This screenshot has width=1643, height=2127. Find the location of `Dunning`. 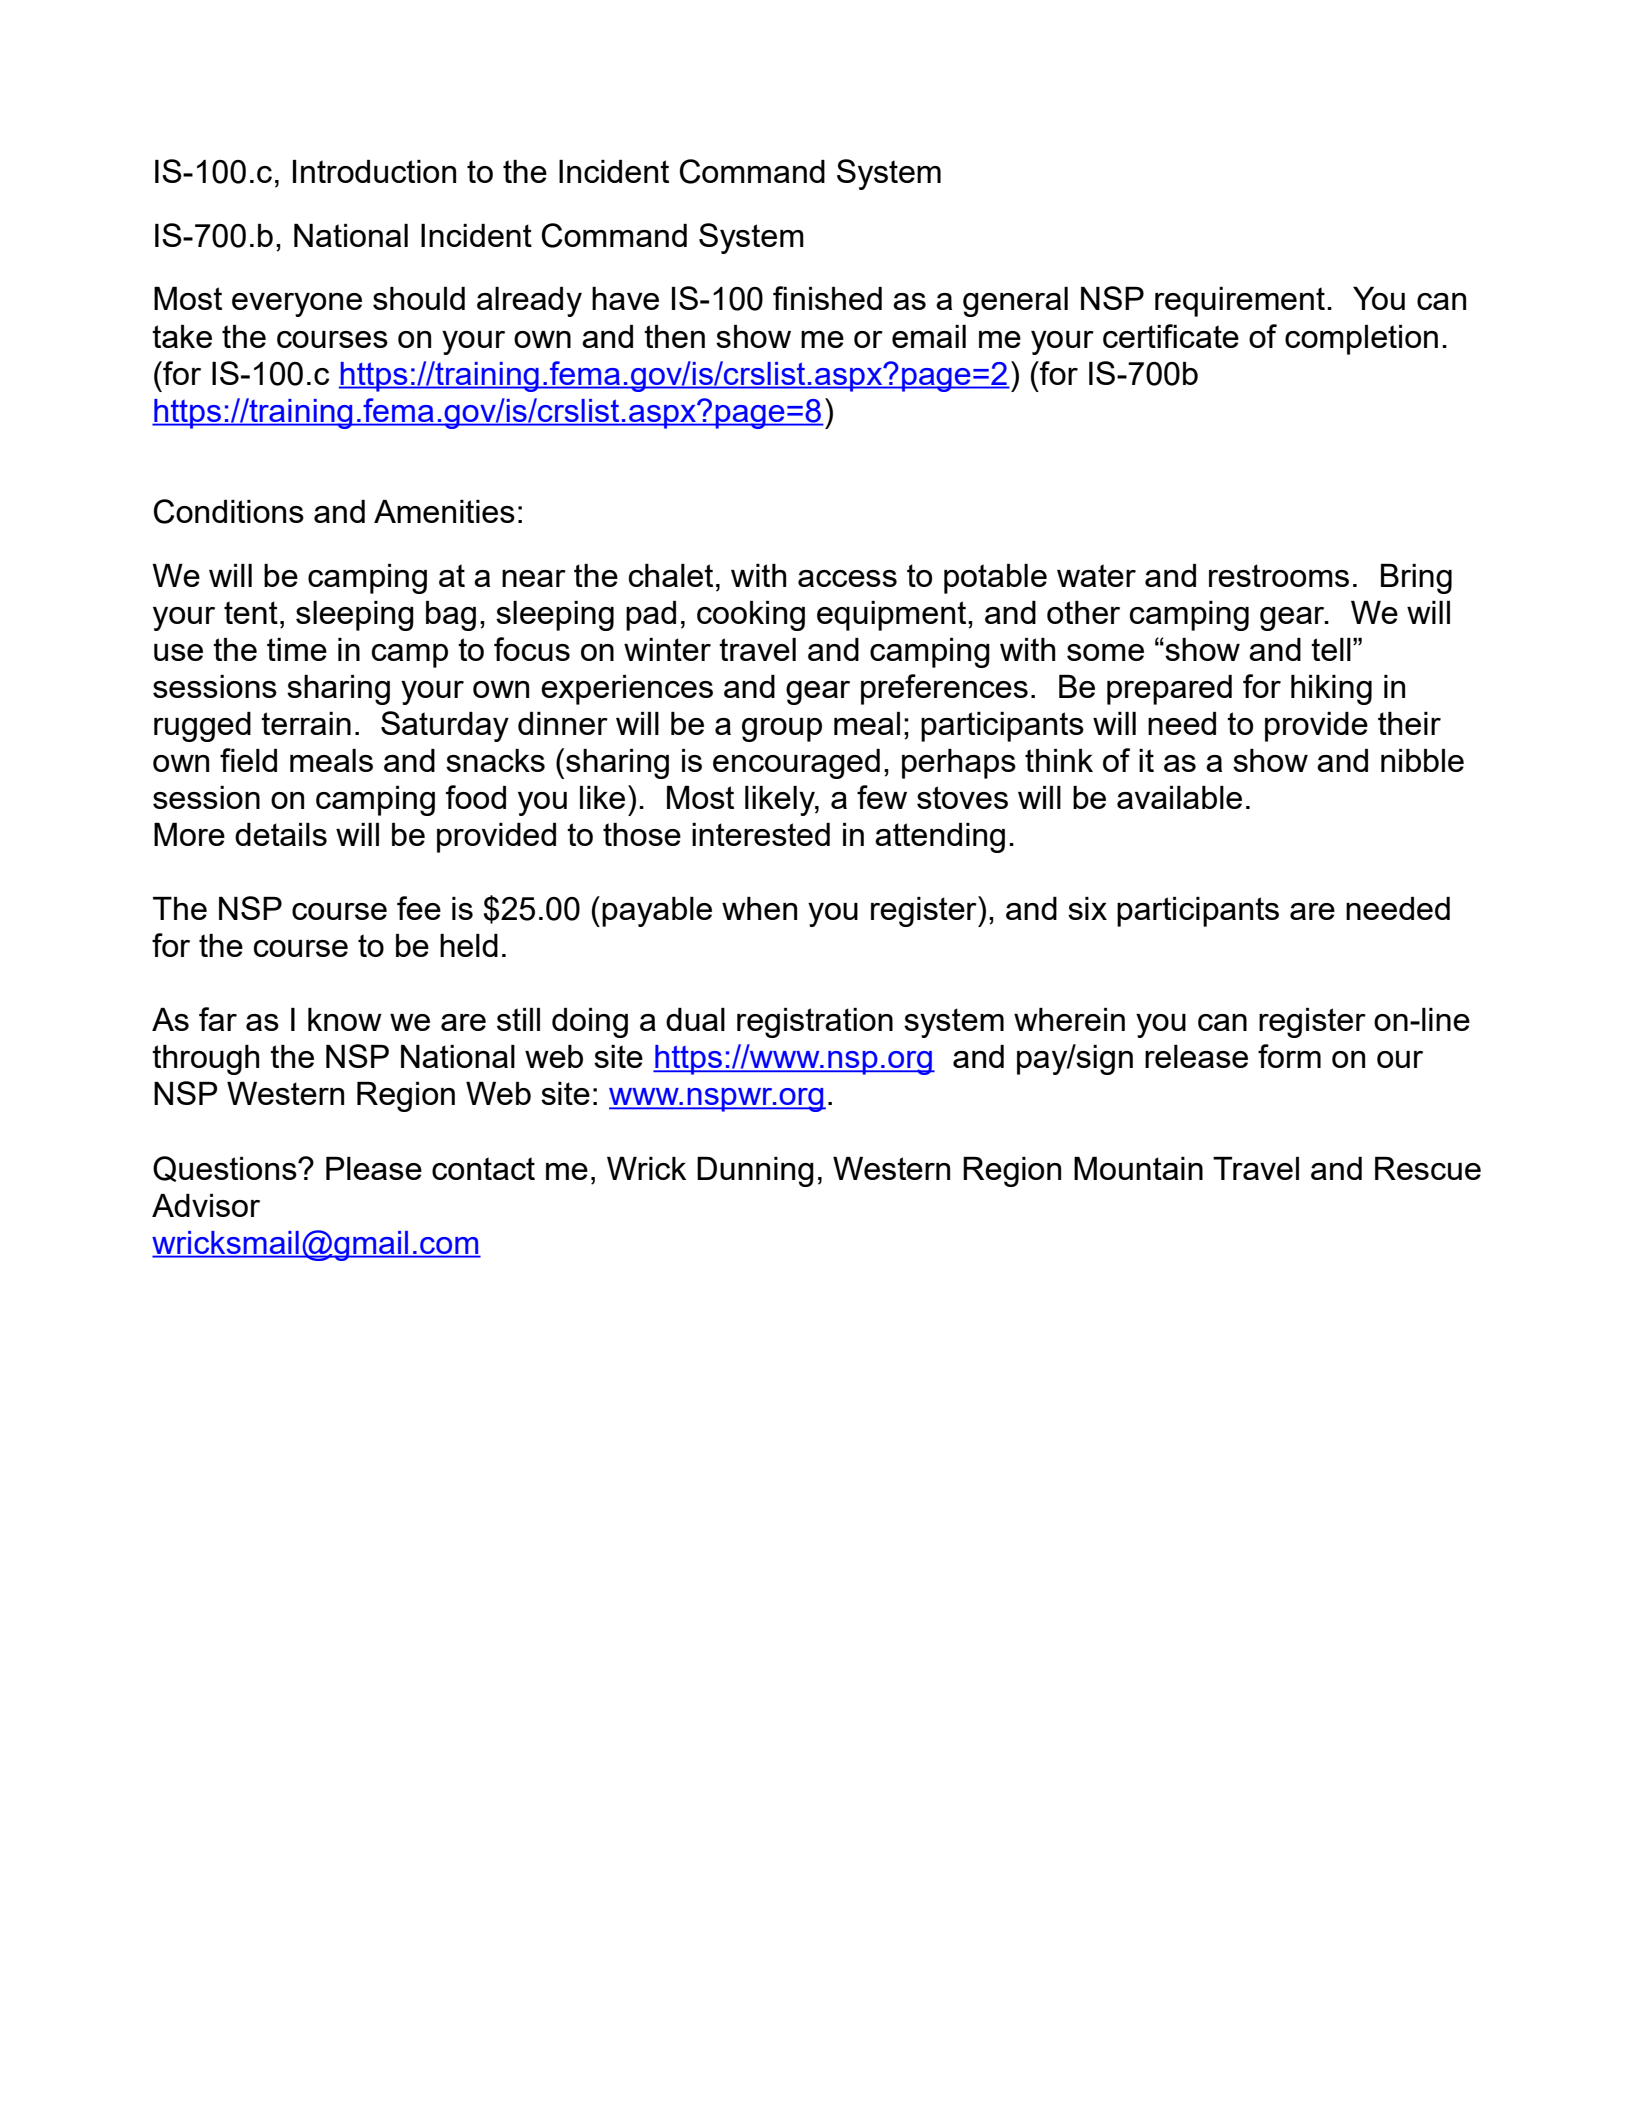

Dunning is located at coordinates (755, 1172).
